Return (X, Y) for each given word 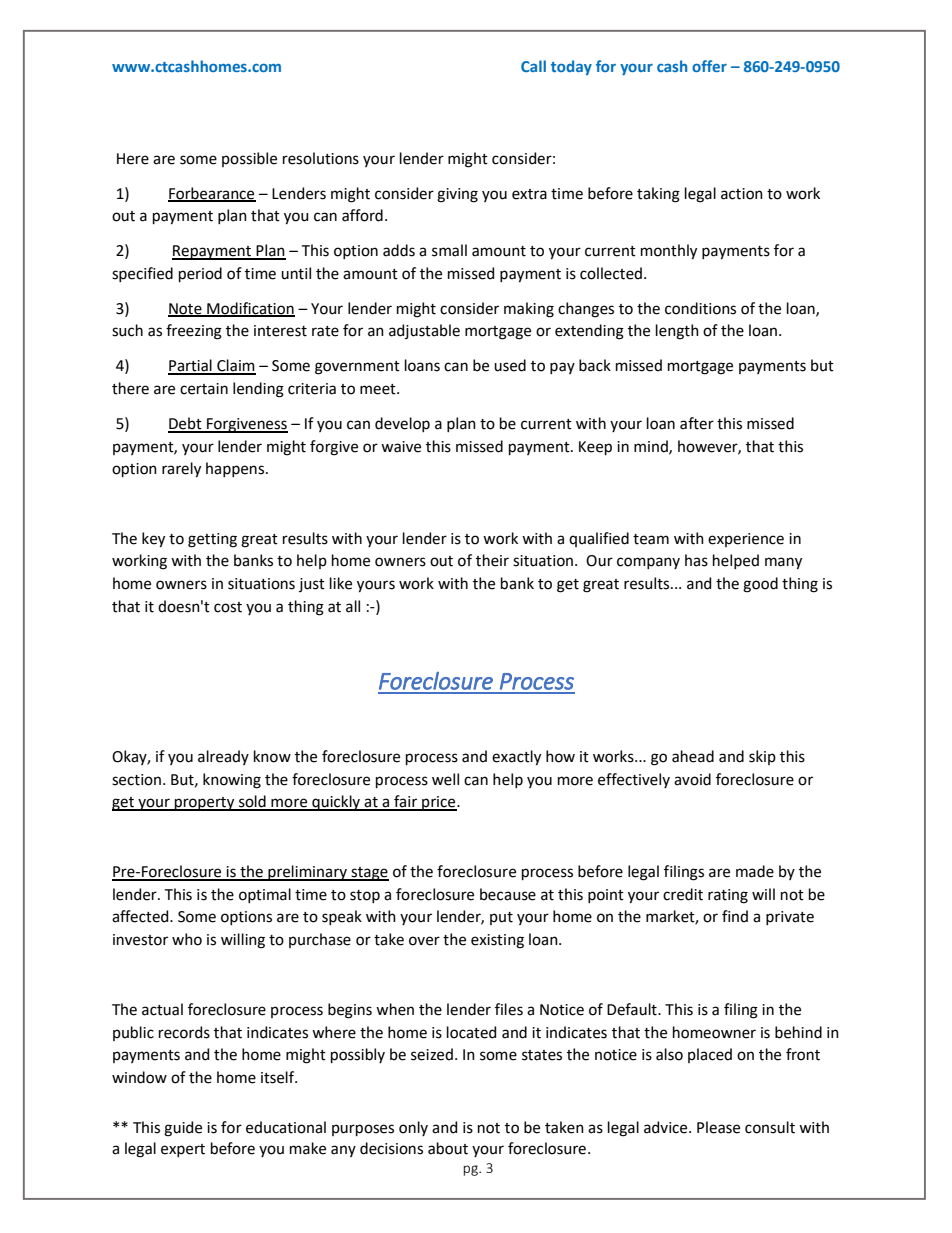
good (760, 585)
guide (183, 1129)
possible (249, 159)
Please (718, 1127)
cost (228, 607)
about (448, 1148)
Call (533, 66)
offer (709, 66)
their (492, 560)
